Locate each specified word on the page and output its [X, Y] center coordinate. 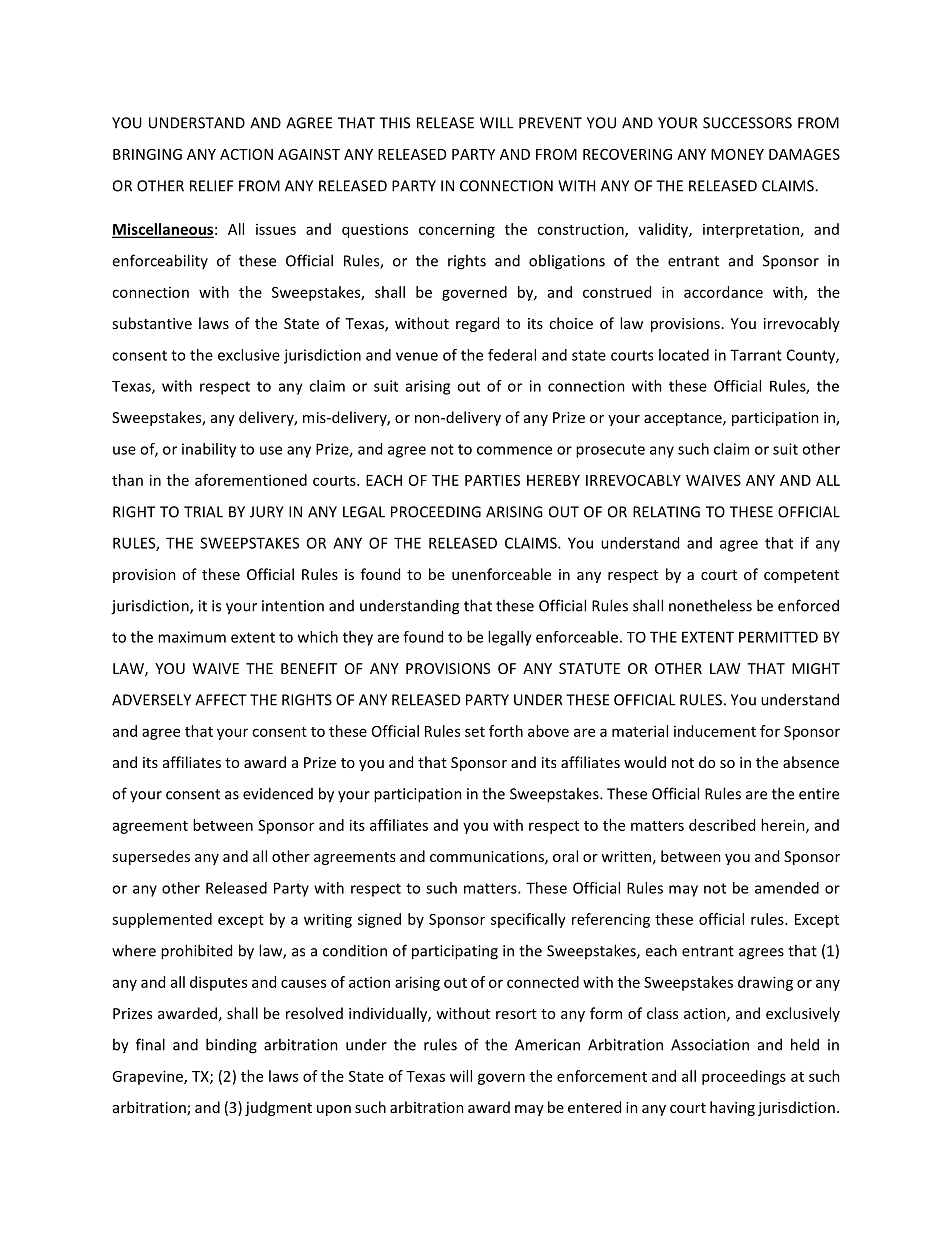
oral [565, 856]
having [732, 1108]
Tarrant [756, 355]
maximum [192, 637]
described [722, 825]
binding [231, 1046]
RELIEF [211, 186]
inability [209, 450]
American [547, 1045]
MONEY [737, 154]
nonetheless [710, 605]
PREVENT [550, 123]
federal [512, 355]
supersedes [151, 857]
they [358, 638]
